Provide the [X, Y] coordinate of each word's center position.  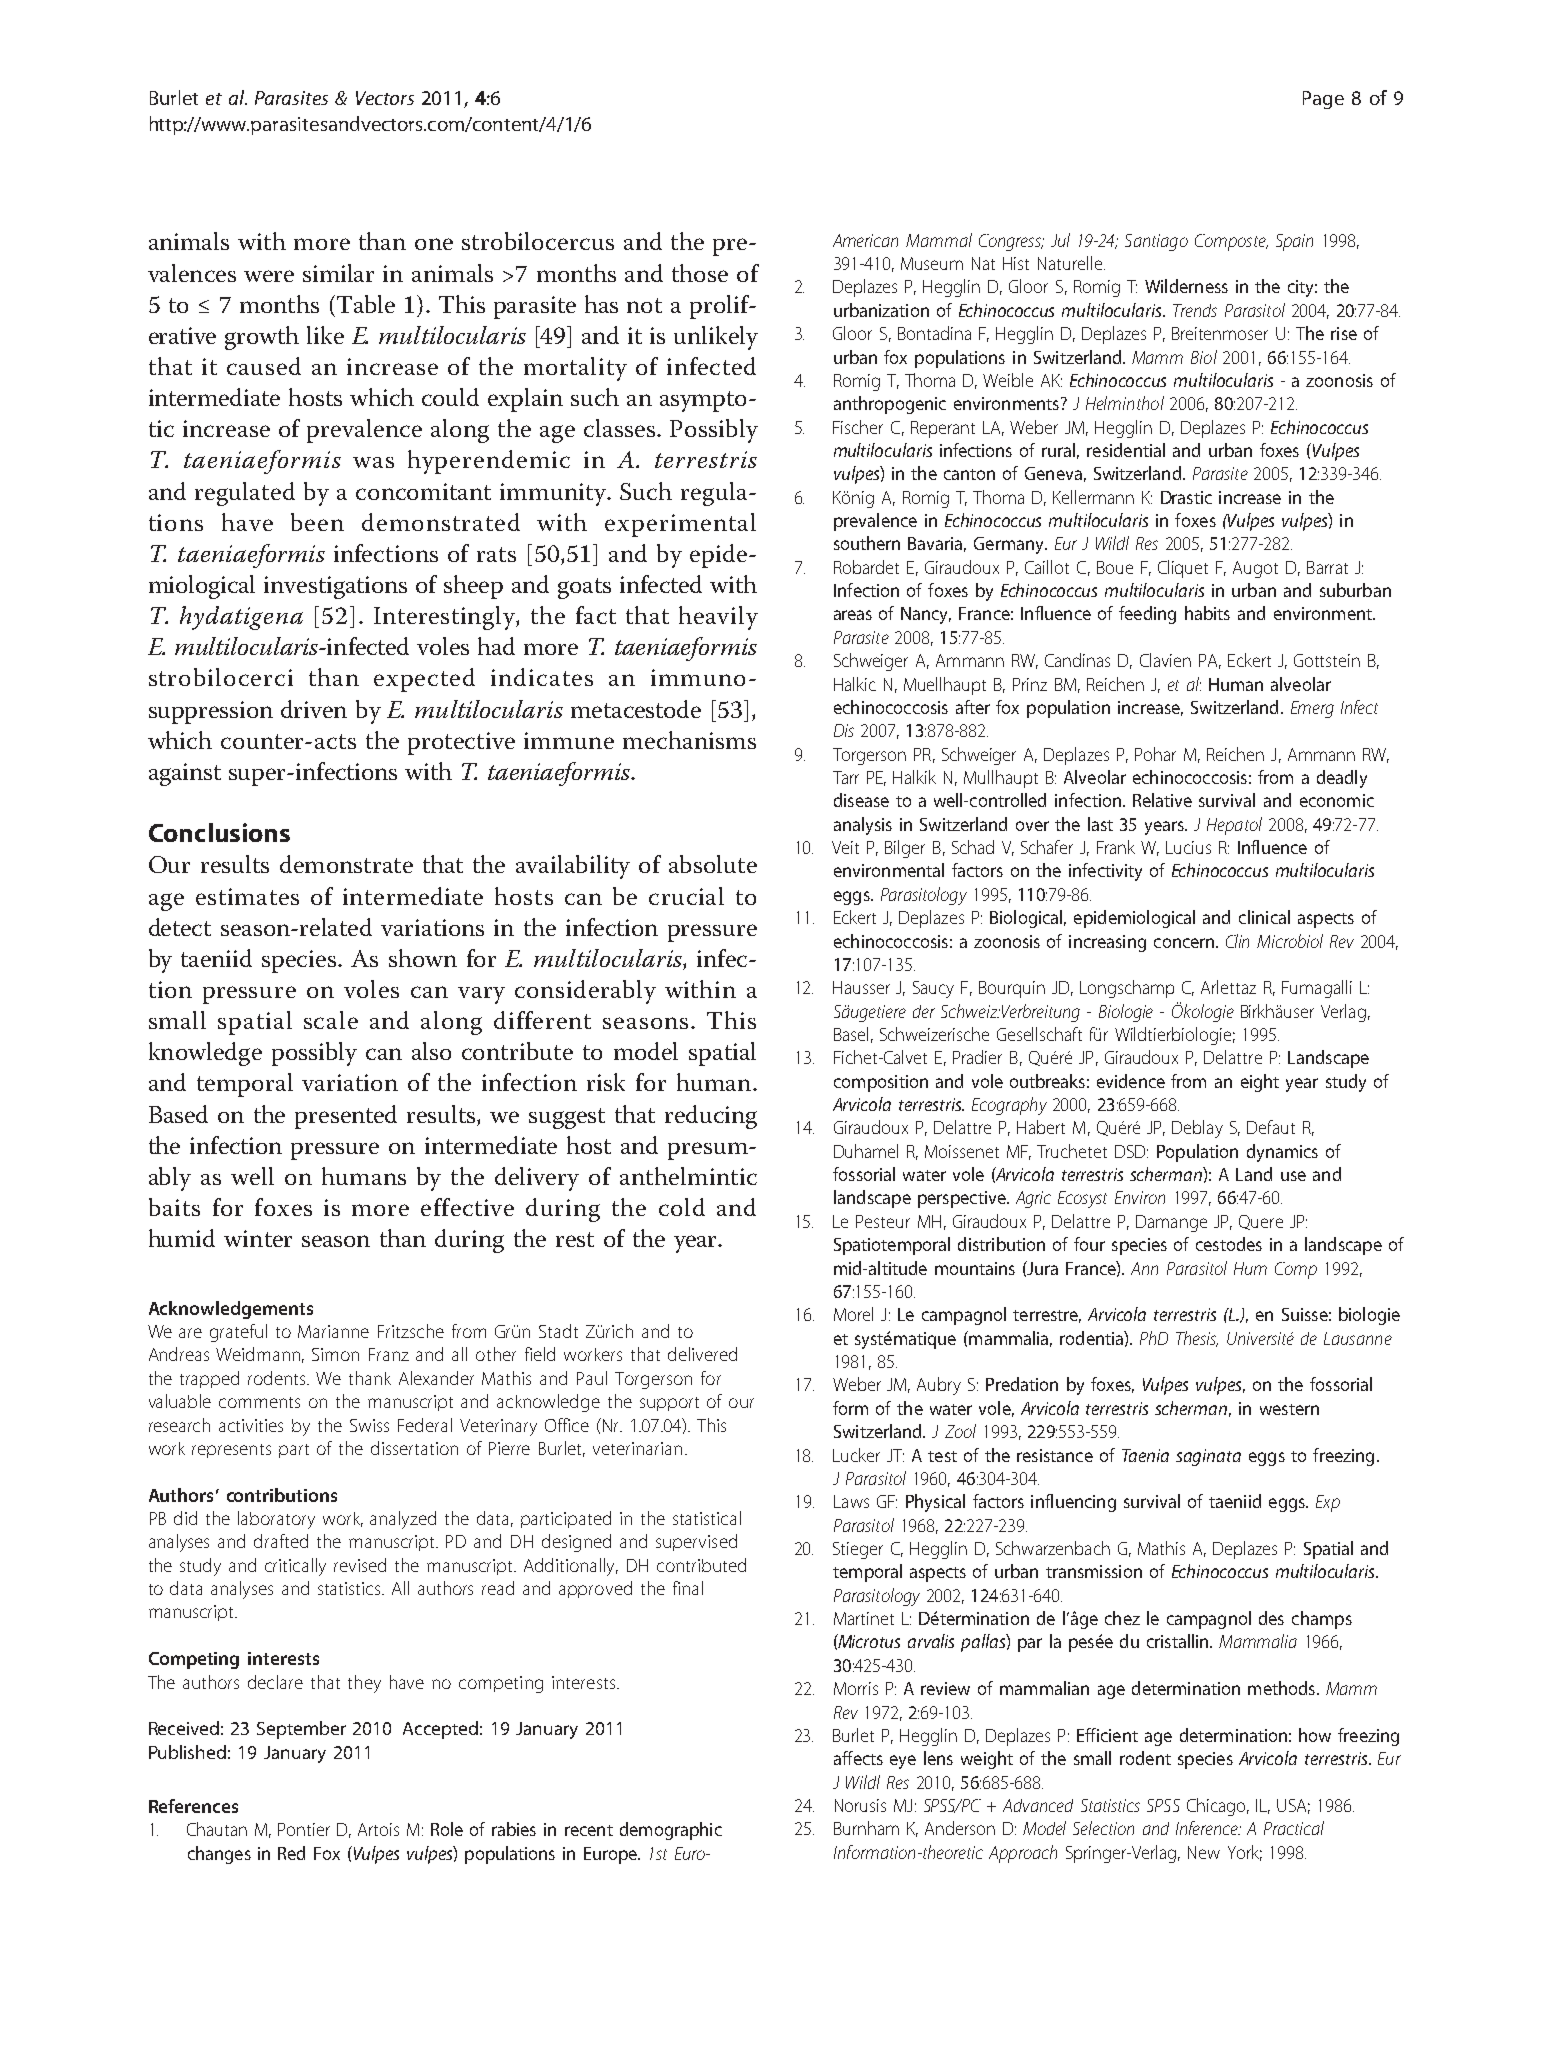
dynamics [1282, 1153]
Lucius [1188, 847]
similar [338, 273]
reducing [711, 1117]
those [700, 273]
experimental [680, 525]
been [317, 522]
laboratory [276, 1520]
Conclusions [219, 832]
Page [1323, 100]
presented [346, 1117]
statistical [707, 1518]
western [1289, 1409]
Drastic [1186, 497]
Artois [378, 1829]
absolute [713, 864]
